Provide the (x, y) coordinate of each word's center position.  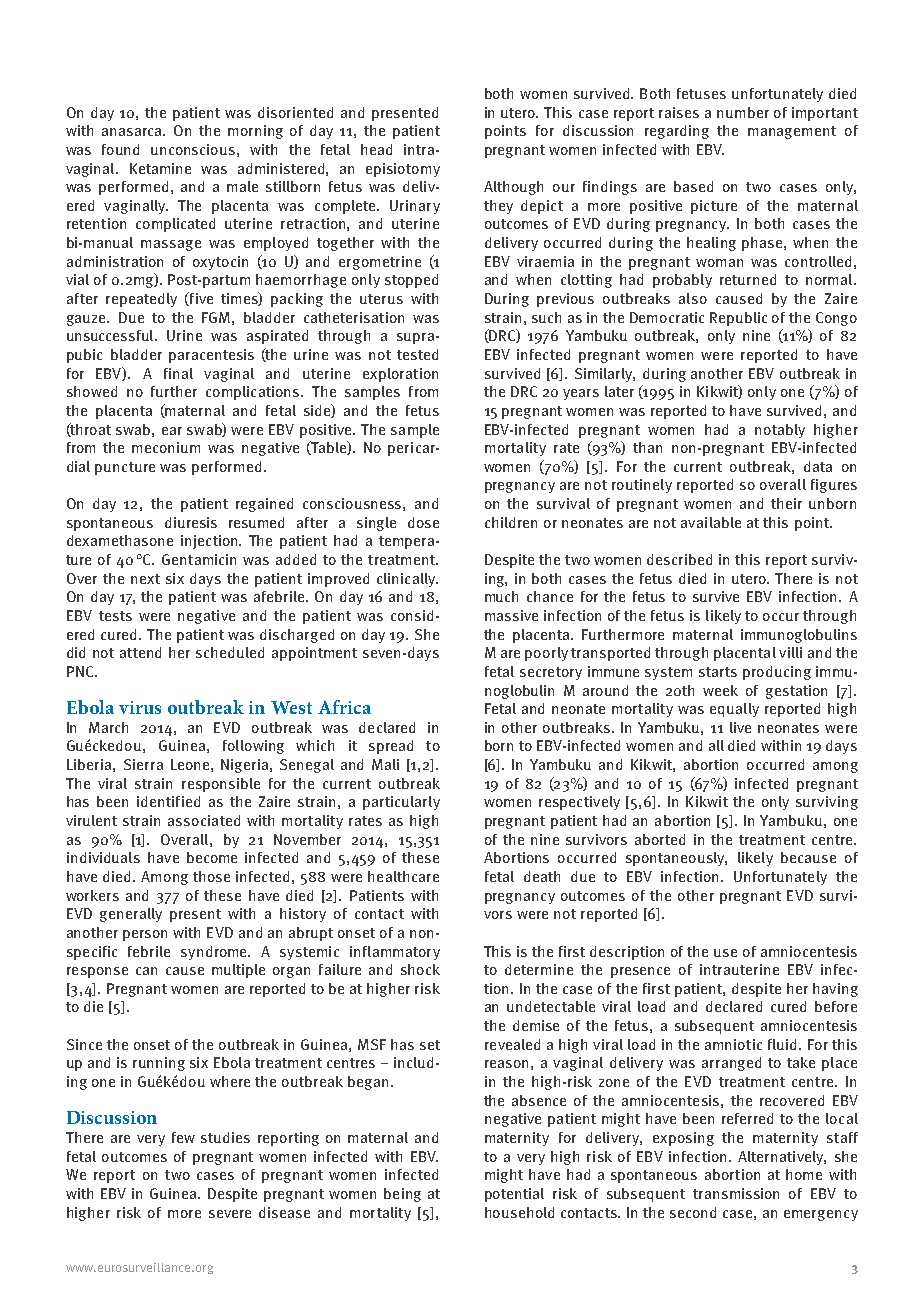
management (792, 132)
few (183, 1137)
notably (780, 431)
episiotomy (403, 170)
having (835, 990)
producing (777, 673)
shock (420, 969)
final (178, 373)
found (120, 149)
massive (511, 615)
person (145, 935)
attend (140, 652)
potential (514, 1195)
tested (417, 354)
